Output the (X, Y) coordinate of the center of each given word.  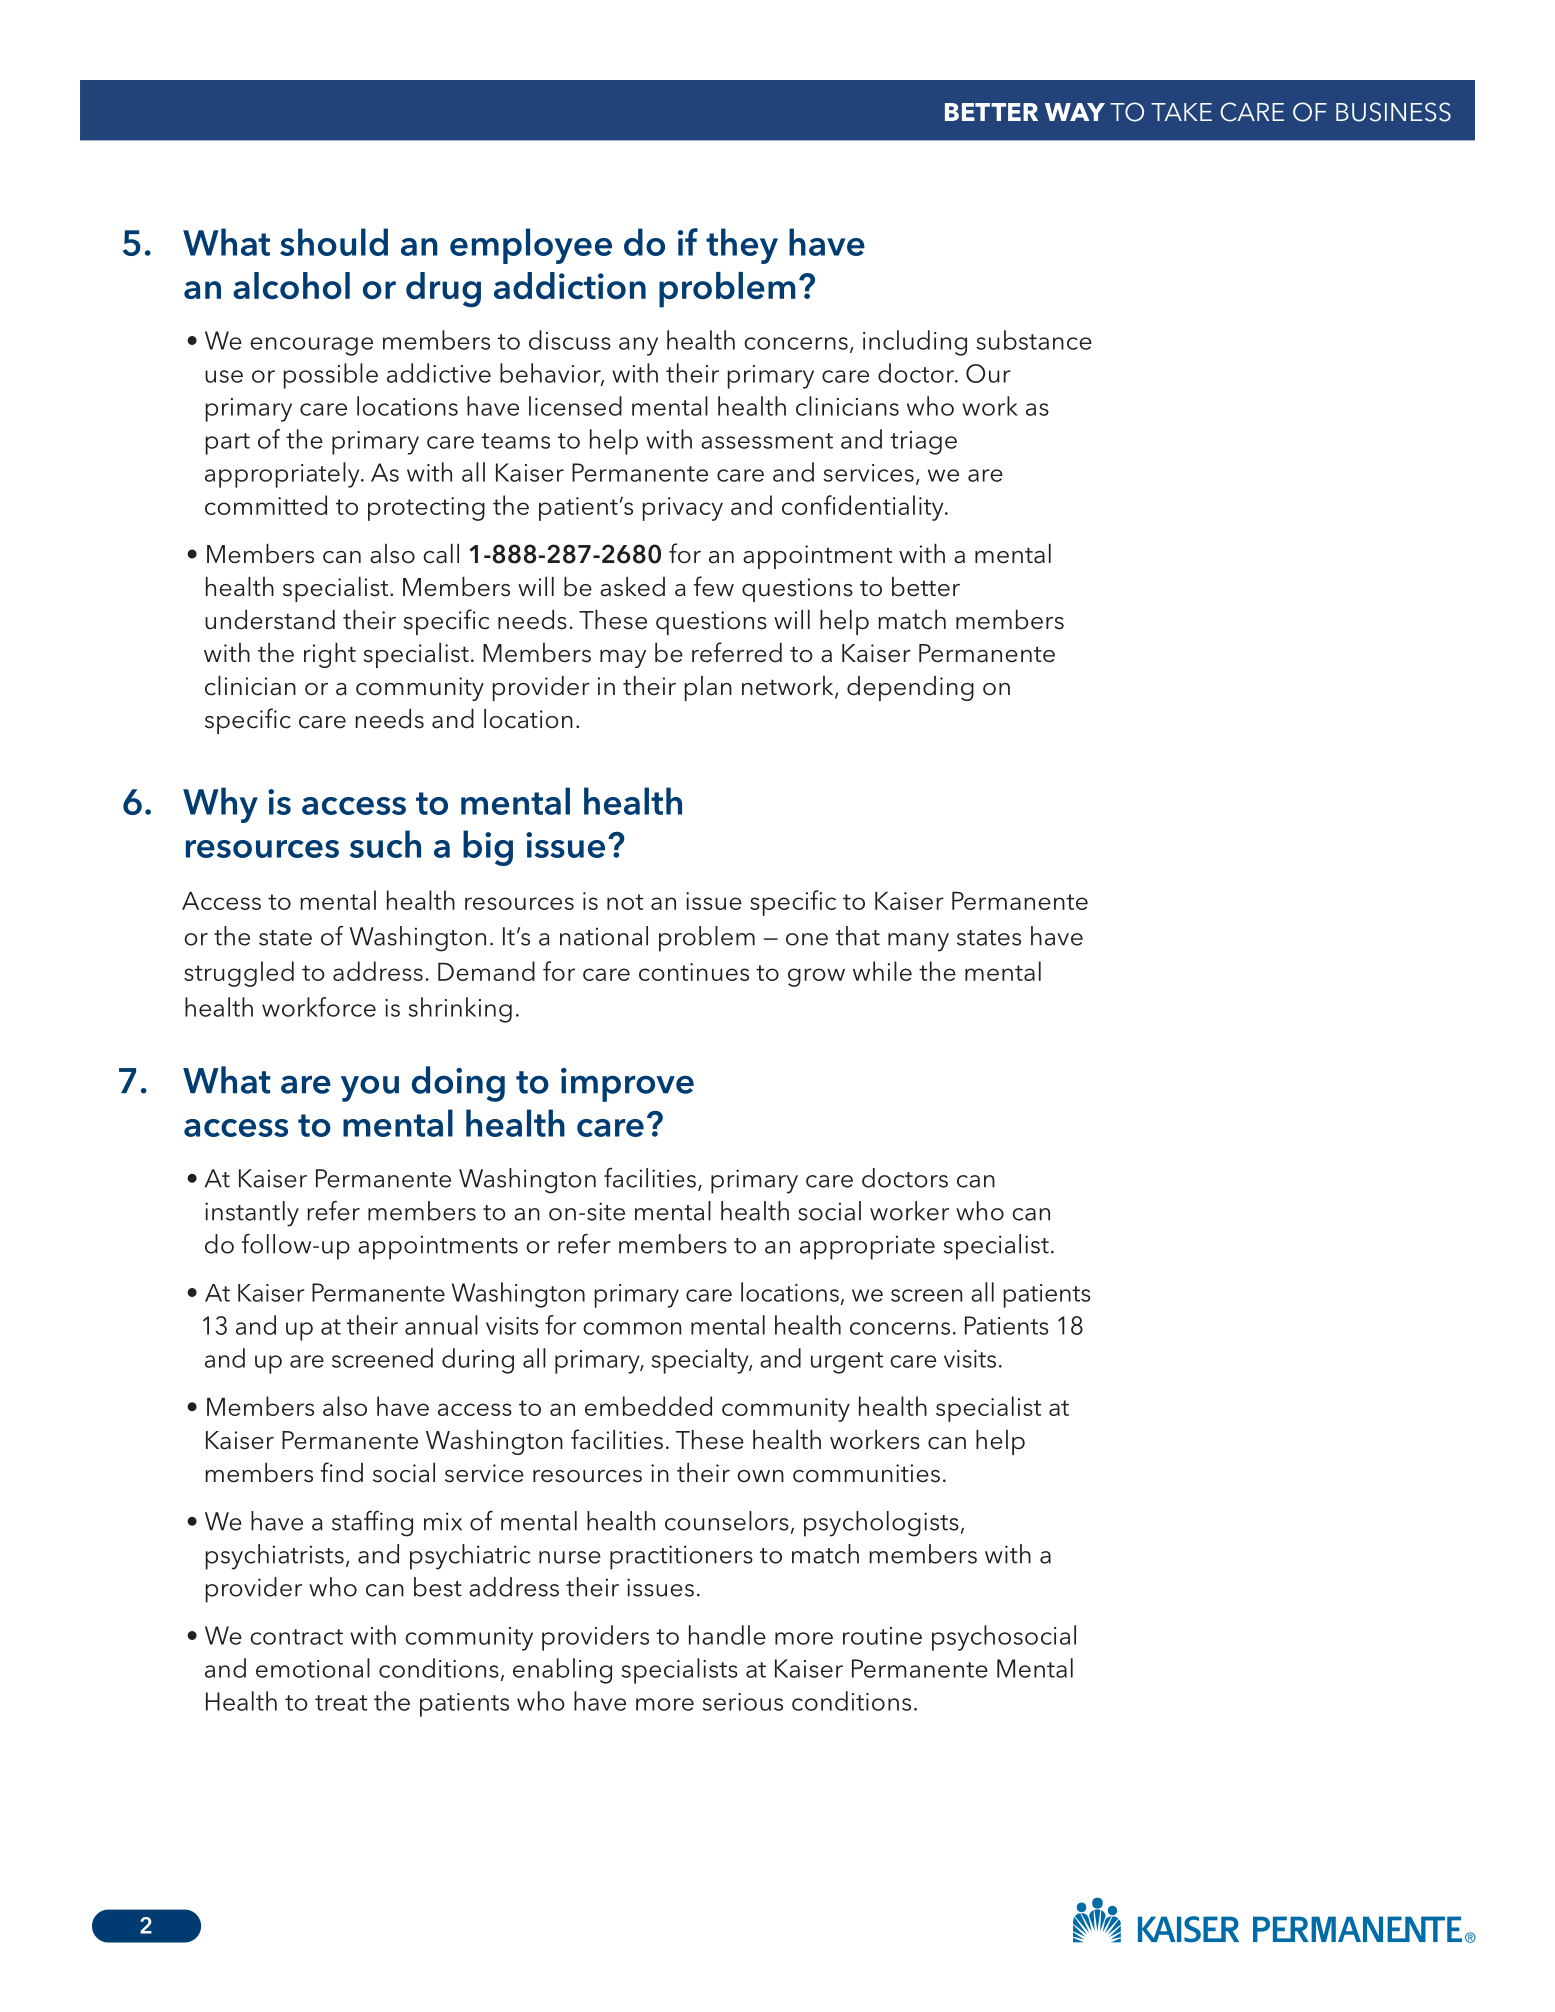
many (918, 942)
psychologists (881, 1524)
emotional (313, 1668)
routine (882, 1636)
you (370, 1088)
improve (627, 1085)
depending (910, 688)
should (334, 242)
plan (708, 688)
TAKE (1181, 112)
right (330, 655)
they (742, 246)
